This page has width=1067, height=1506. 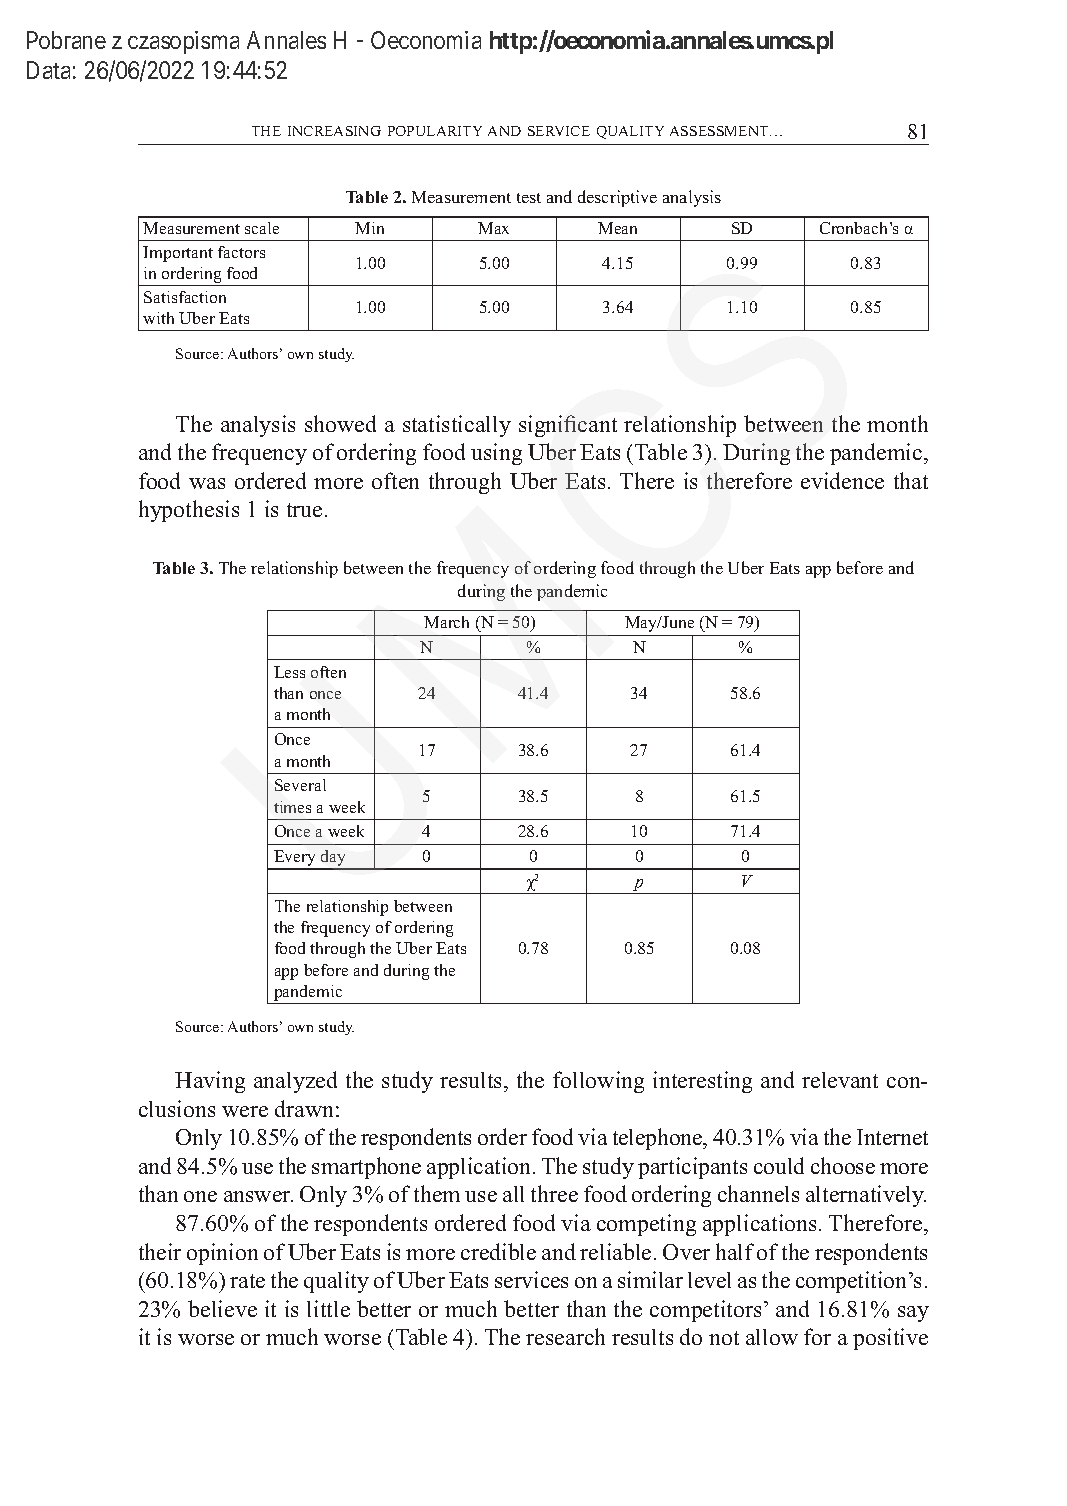 What do you see at coordinates (304, 510) in the page?
I see `true` at bounding box center [304, 510].
